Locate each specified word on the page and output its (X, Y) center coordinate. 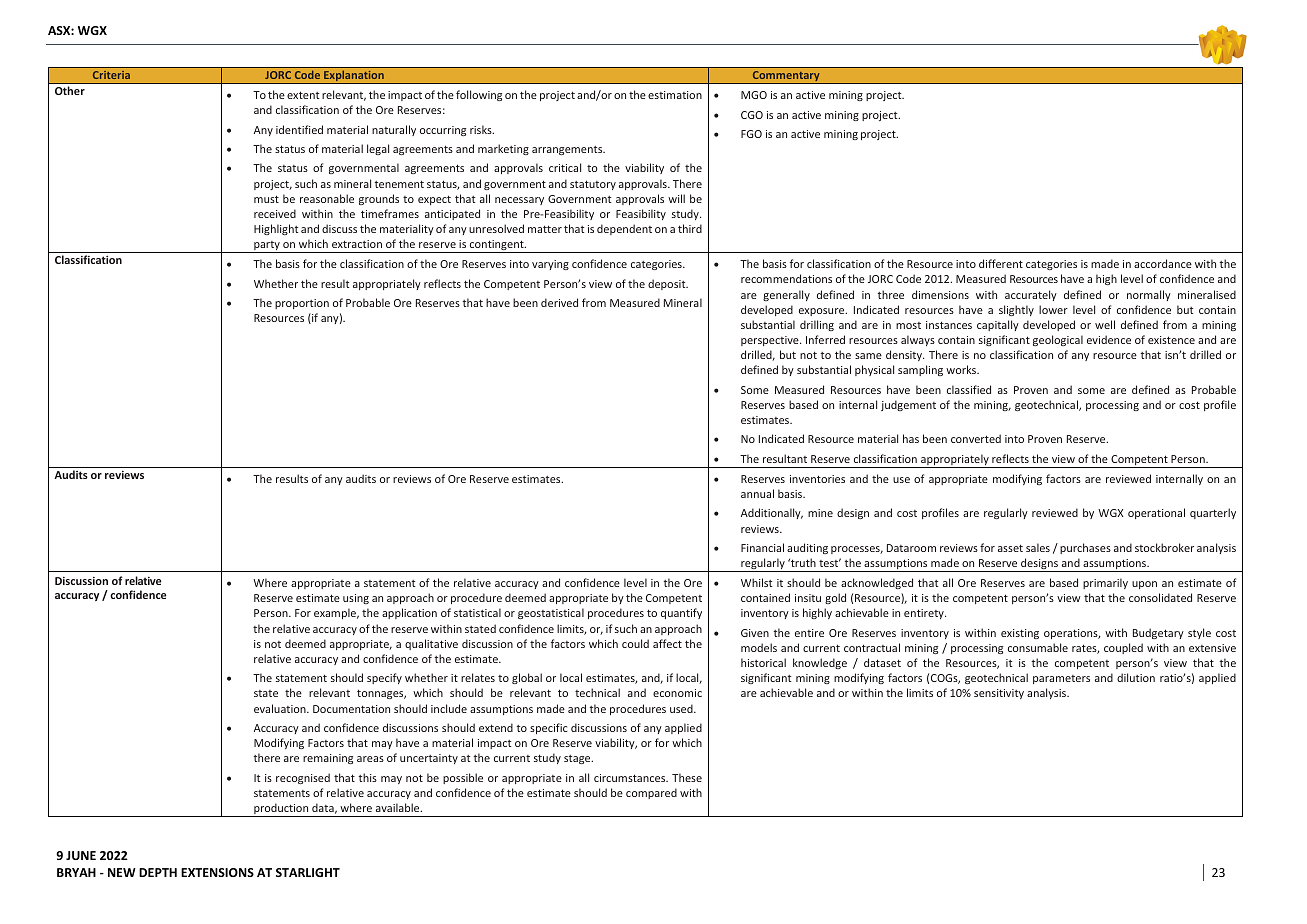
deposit (668, 284)
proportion (302, 304)
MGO (754, 95)
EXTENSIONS (217, 872)
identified (299, 129)
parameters (1061, 679)
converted (976, 438)
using (356, 599)
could (635, 643)
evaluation (281, 708)
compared (651, 793)
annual (757, 493)
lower (1053, 309)
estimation (675, 95)
